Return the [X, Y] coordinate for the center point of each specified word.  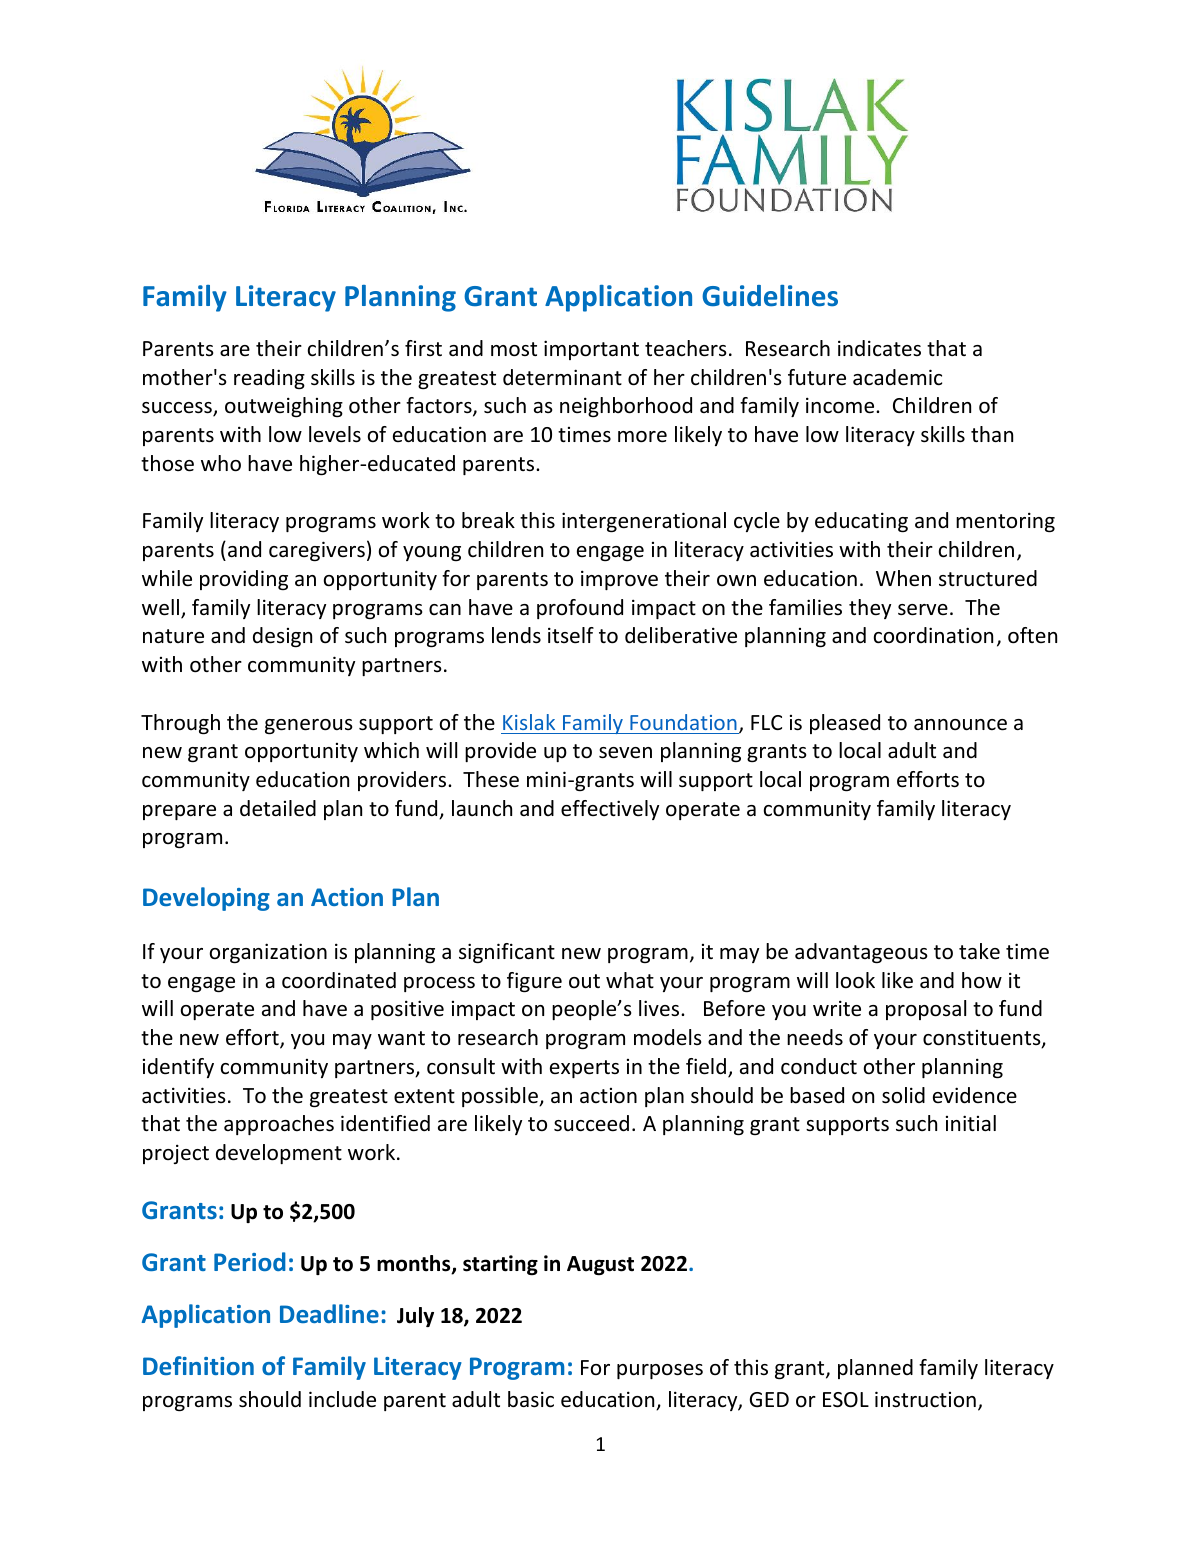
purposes [660, 1371]
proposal [926, 1010]
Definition [198, 1365]
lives [660, 1008]
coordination [933, 635]
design [282, 637]
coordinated [339, 980]
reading [269, 379]
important [591, 350]
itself [571, 635]
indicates [879, 348]
